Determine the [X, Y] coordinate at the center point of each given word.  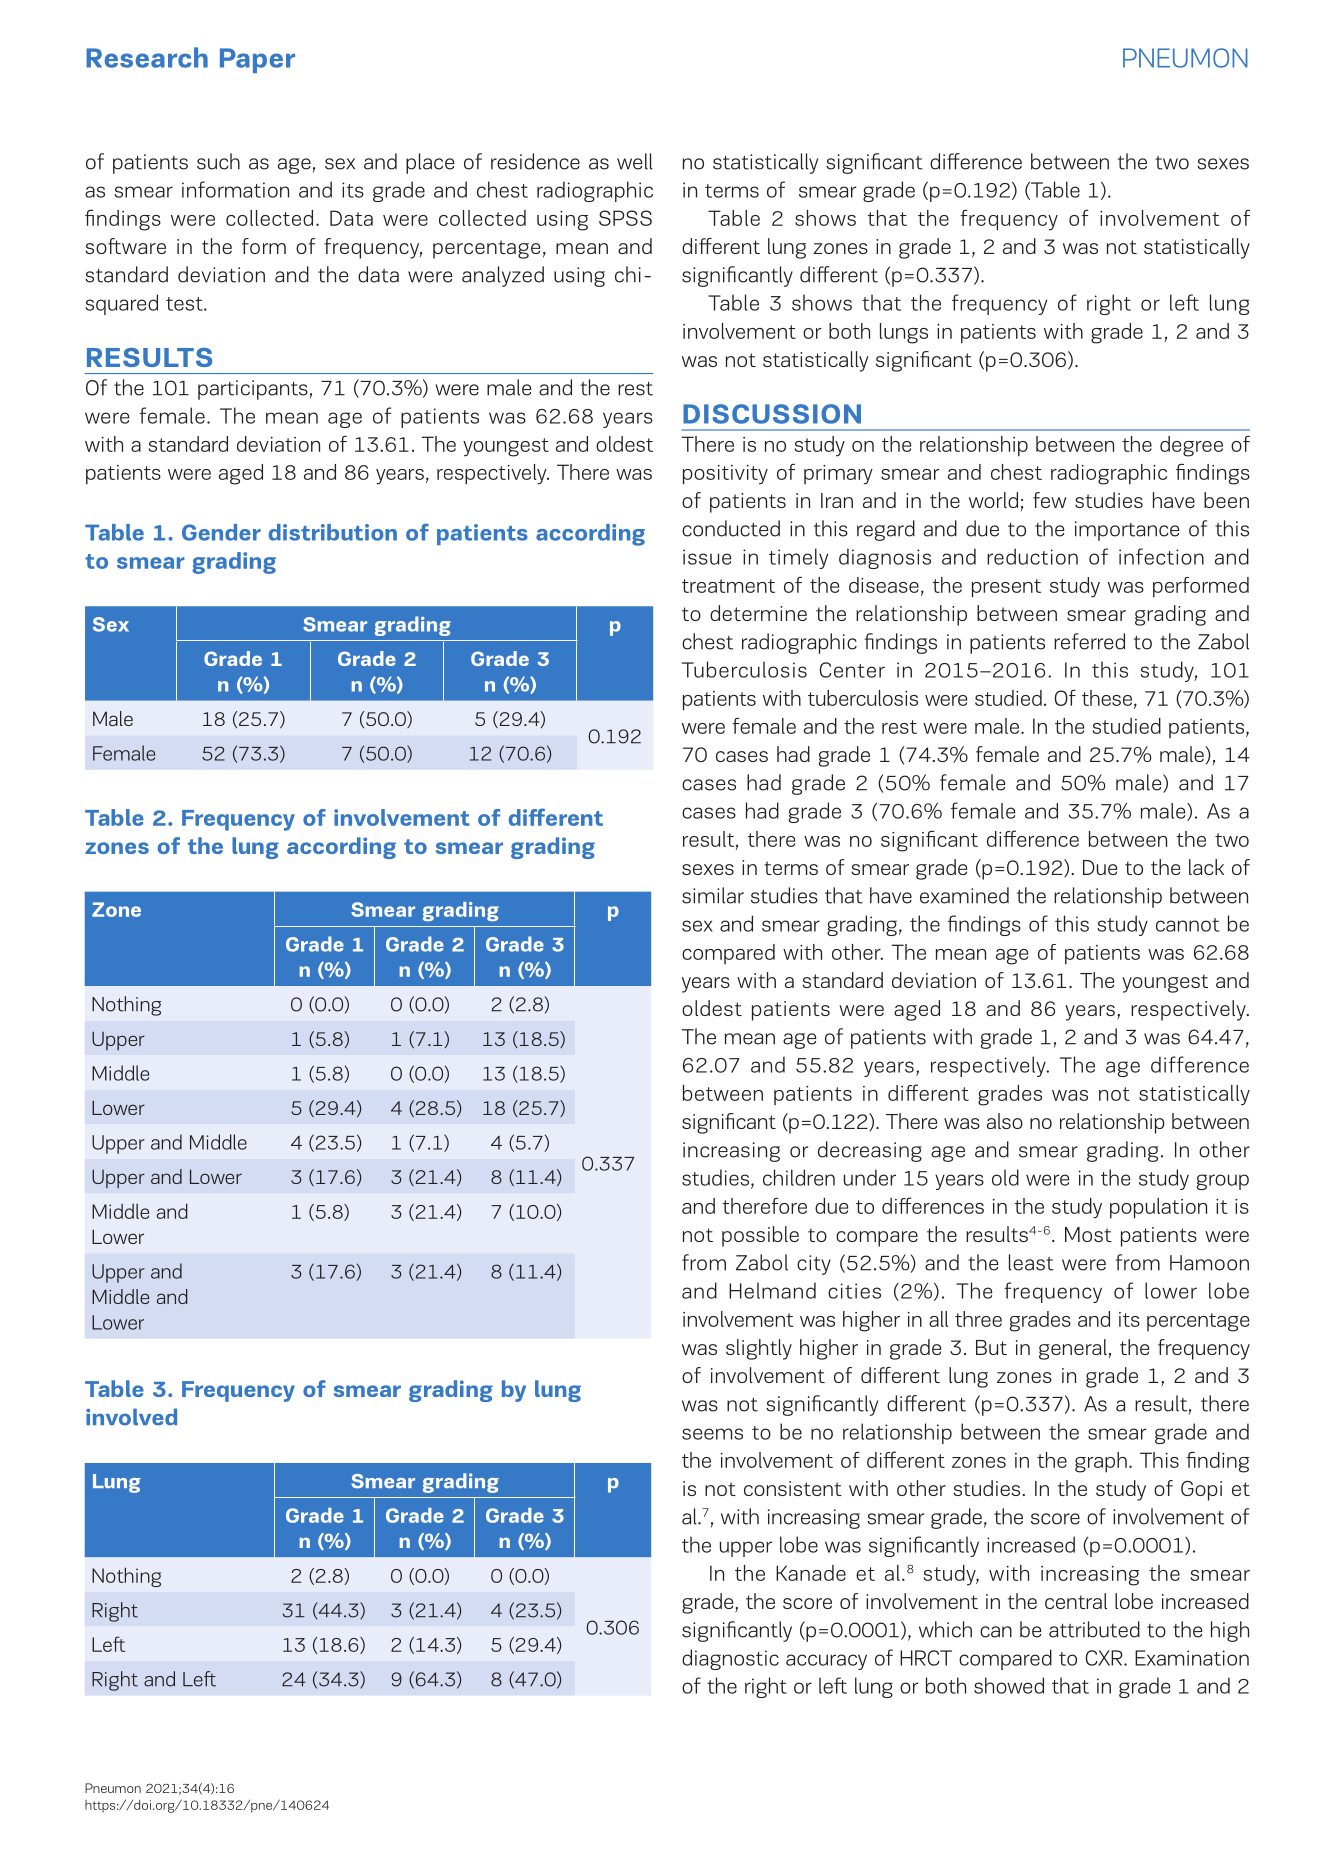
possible [760, 1236]
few [1049, 500]
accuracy [826, 1662]
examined [964, 895]
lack [1206, 867]
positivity [725, 475]
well [635, 161]
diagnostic [730, 1659]
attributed [1094, 1629]
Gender [221, 532]
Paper [257, 60]
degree [1191, 446]
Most [1088, 1234]
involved [131, 1417]
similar [713, 895]
